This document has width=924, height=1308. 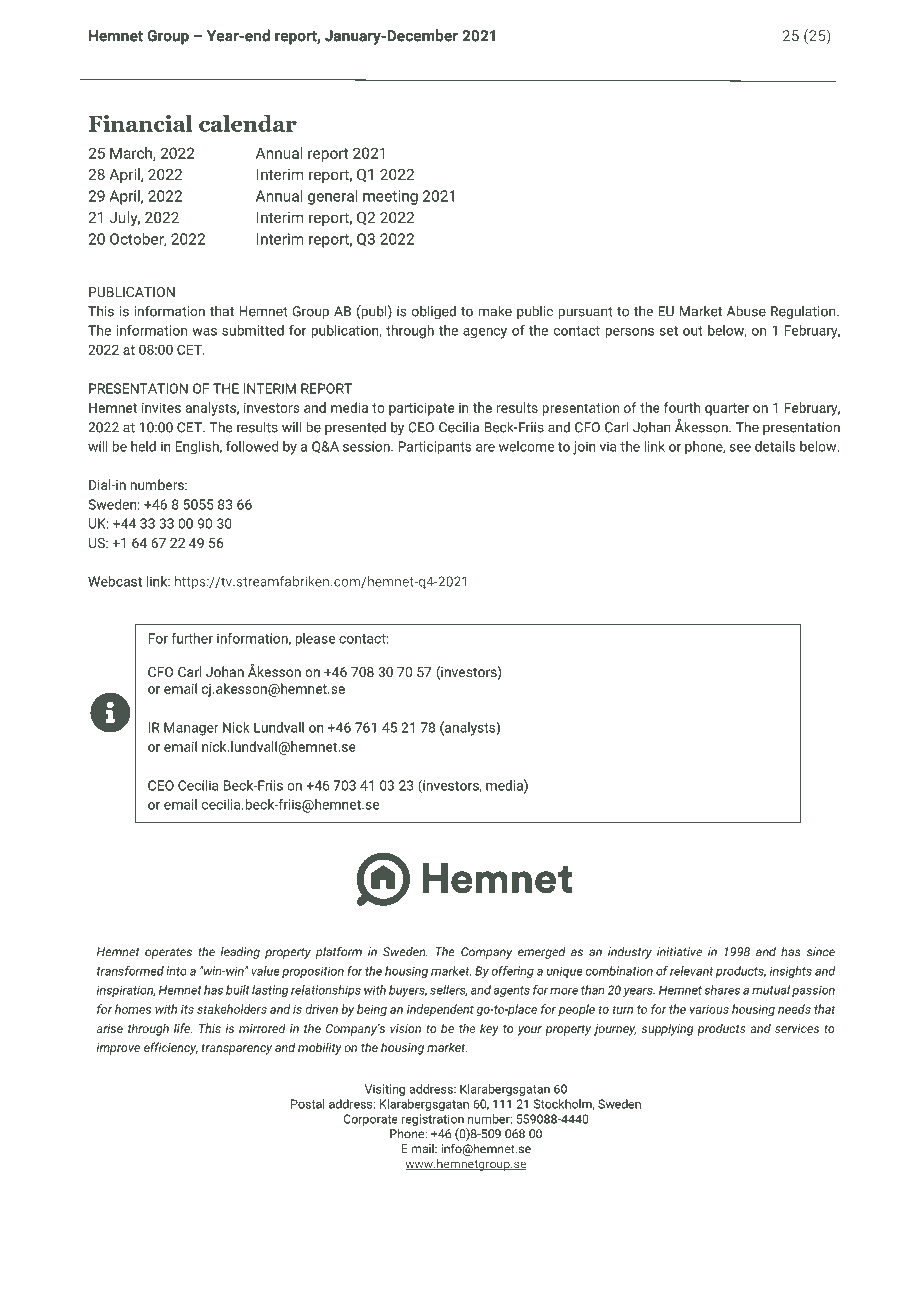 What do you see at coordinates (390, 197) in the document?
I see `meeting` at bounding box center [390, 197].
